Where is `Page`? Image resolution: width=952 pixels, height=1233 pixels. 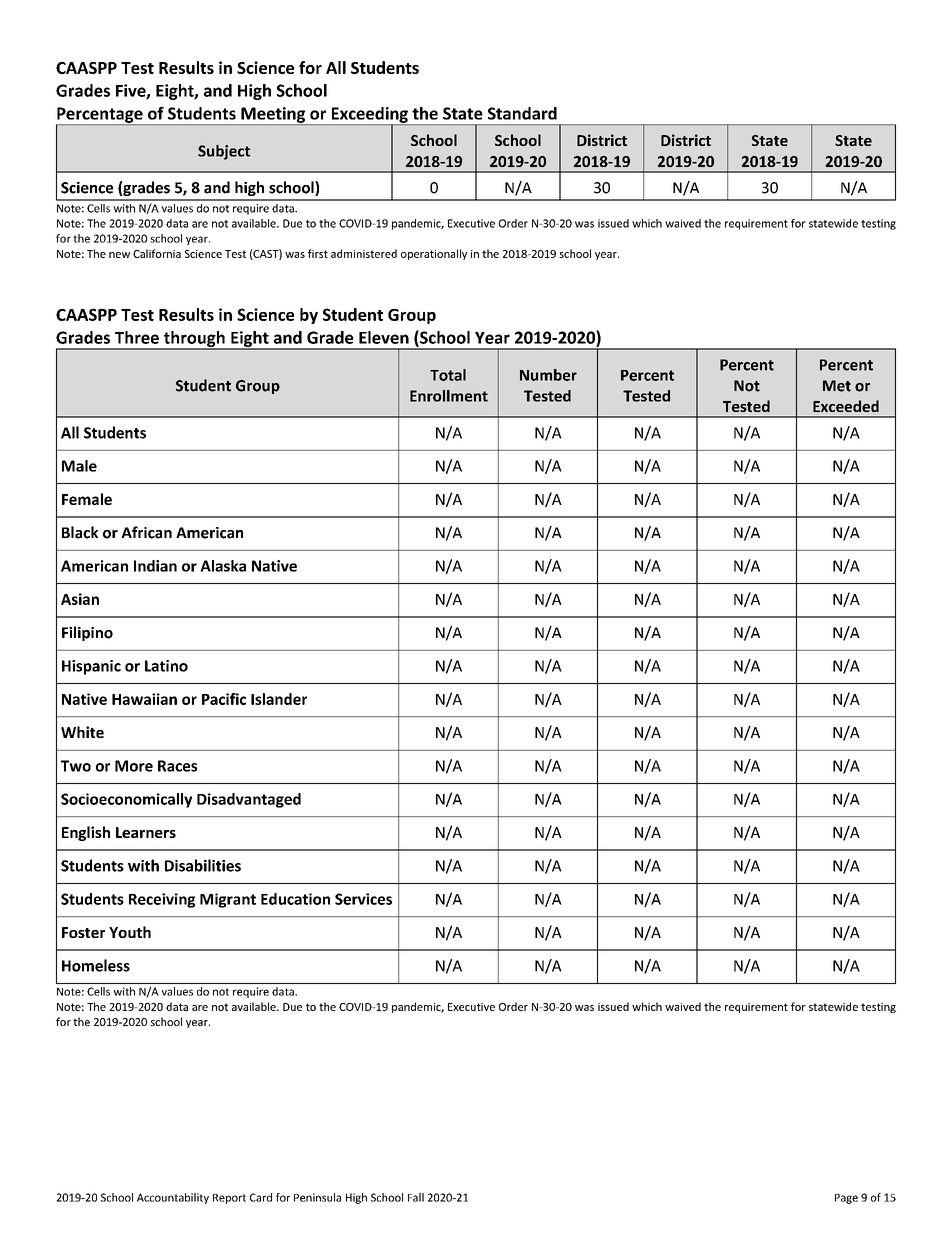
Page is located at coordinates (846, 1199).
